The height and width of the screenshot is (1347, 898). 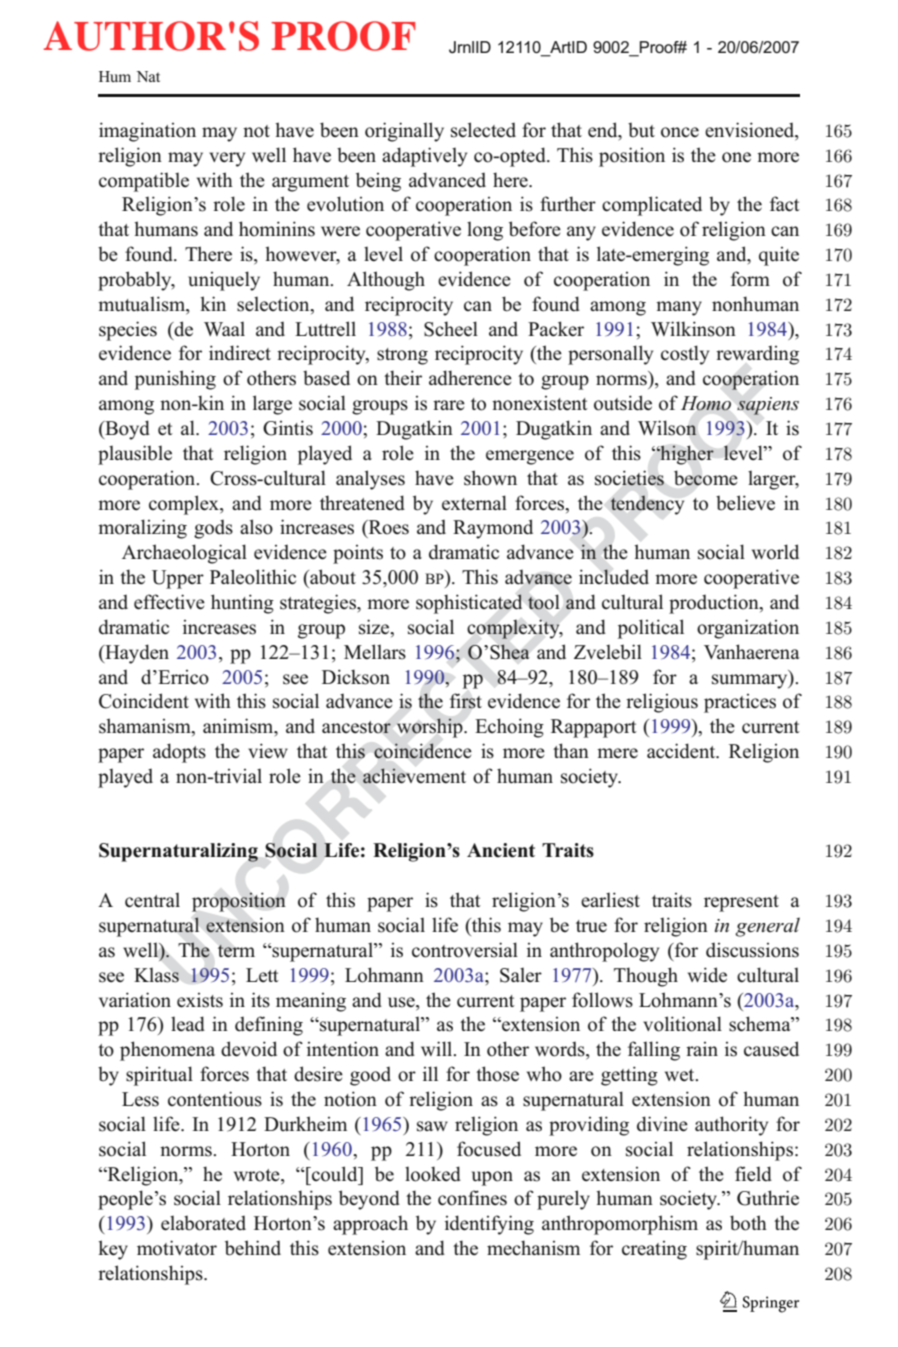 What do you see at coordinates (203, 1223) in the screenshot?
I see `elaborated` at bounding box center [203, 1223].
